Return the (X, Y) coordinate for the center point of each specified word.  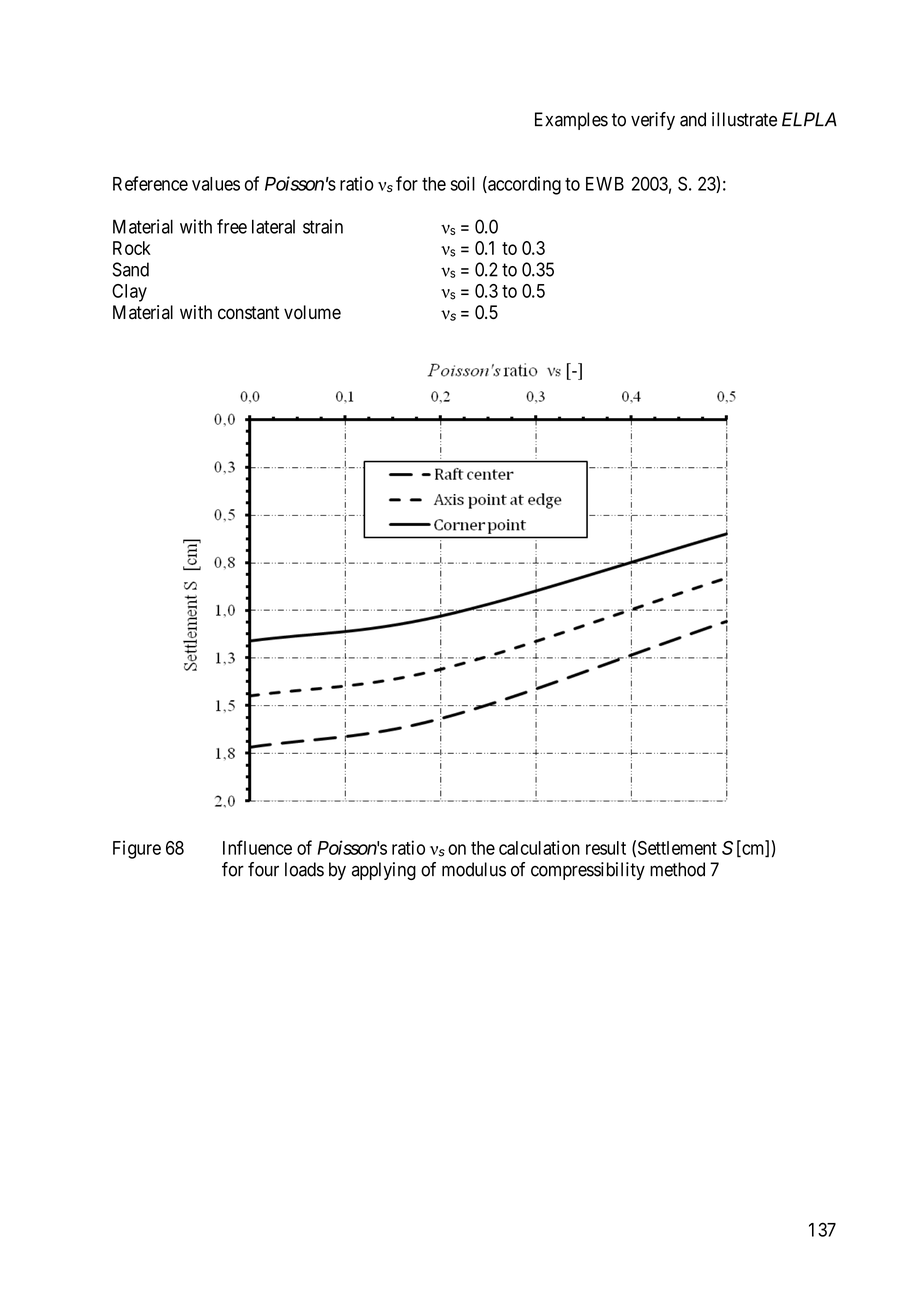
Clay (129, 293)
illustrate (744, 119)
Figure (137, 849)
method (677, 869)
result (606, 848)
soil (462, 183)
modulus (474, 869)
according (523, 185)
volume (312, 312)
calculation (539, 847)
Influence (257, 847)
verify (653, 121)
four (263, 869)
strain (323, 226)
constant (248, 313)
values (216, 184)
